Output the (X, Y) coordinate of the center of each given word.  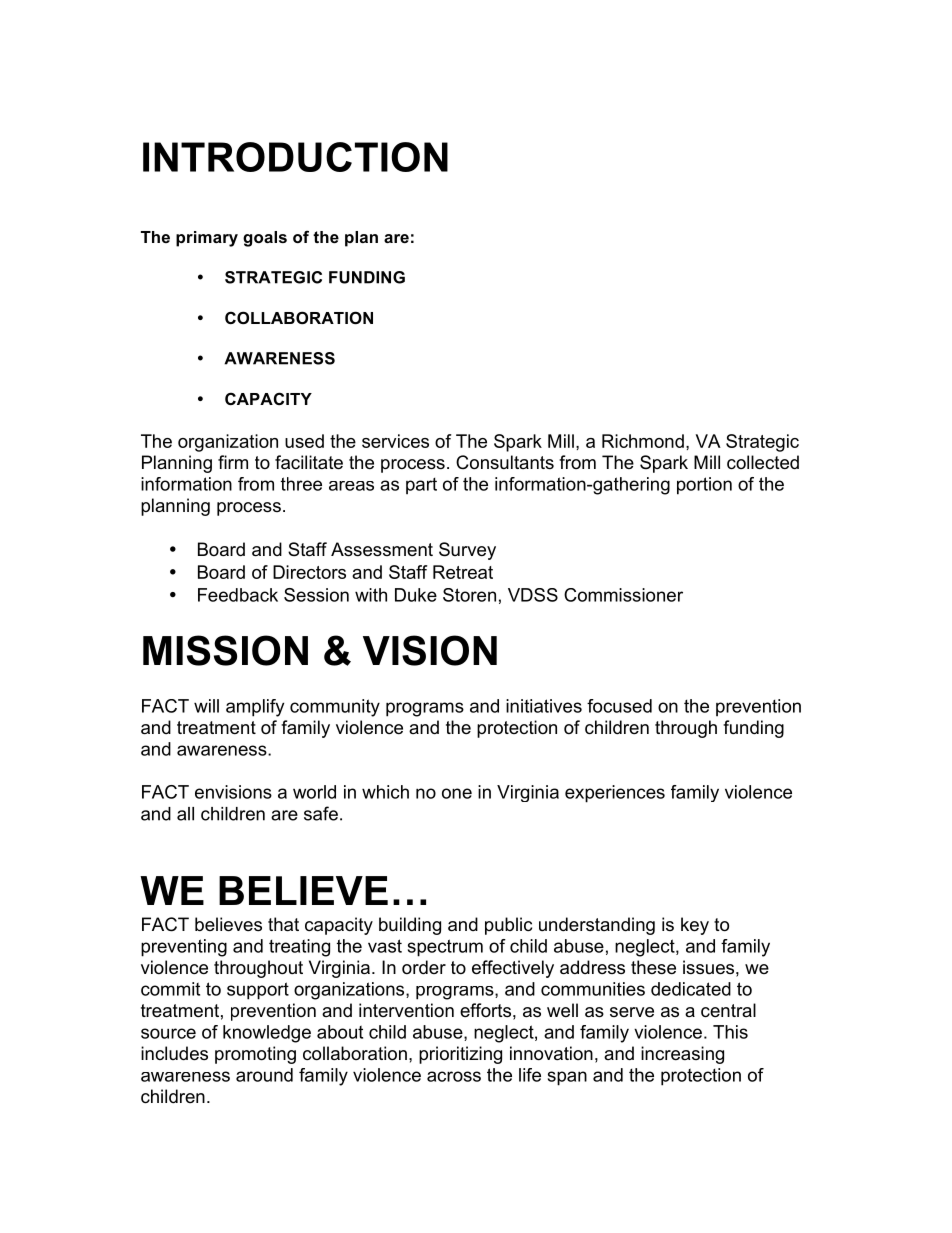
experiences (615, 794)
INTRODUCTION (295, 157)
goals (265, 239)
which (385, 792)
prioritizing (460, 1055)
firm (233, 462)
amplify (255, 708)
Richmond (643, 441)
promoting (255, 1055)
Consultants (505, 462)
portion (704, 486)
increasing (682, 1055)
